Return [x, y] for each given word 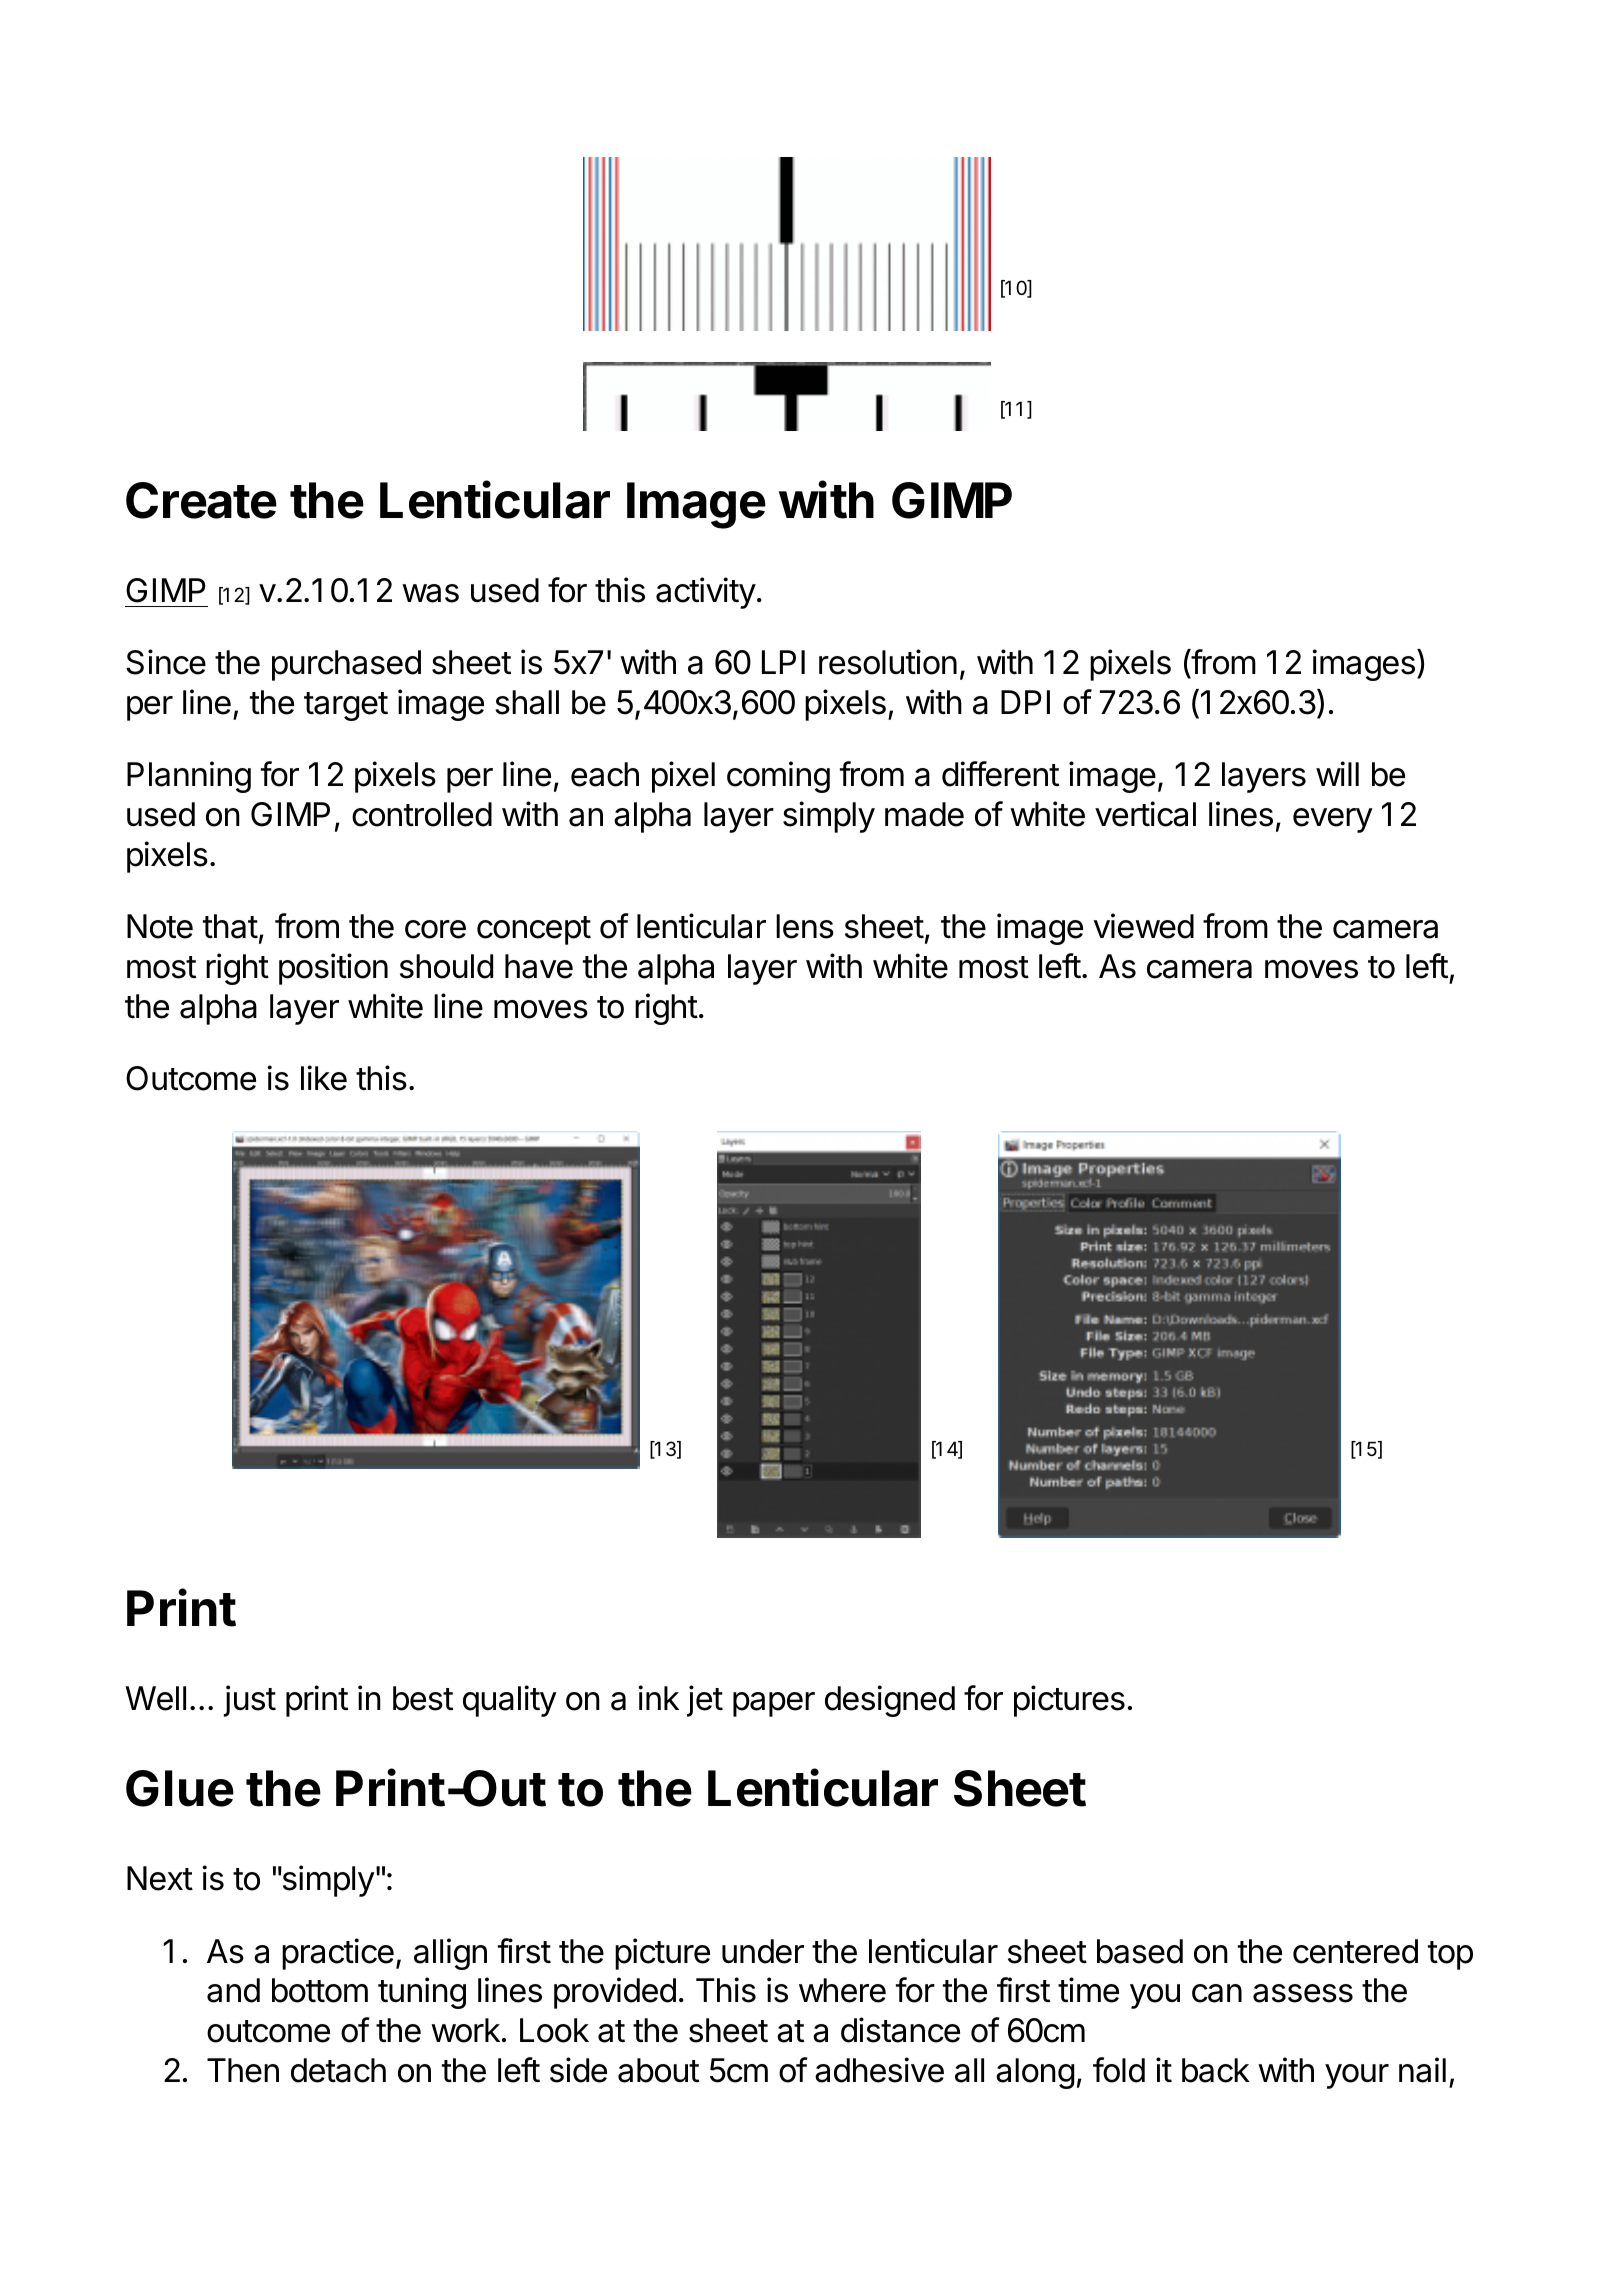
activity [706, 593]
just [250, 1701]
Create [201, 500]
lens [805, 926]
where [842, 1990]
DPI [1025, 702]
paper [774, 1704]
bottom [320, 1990]
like [324, 1078]
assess [1303, 1993]
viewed [1144, 926]
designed [890, 1701]
